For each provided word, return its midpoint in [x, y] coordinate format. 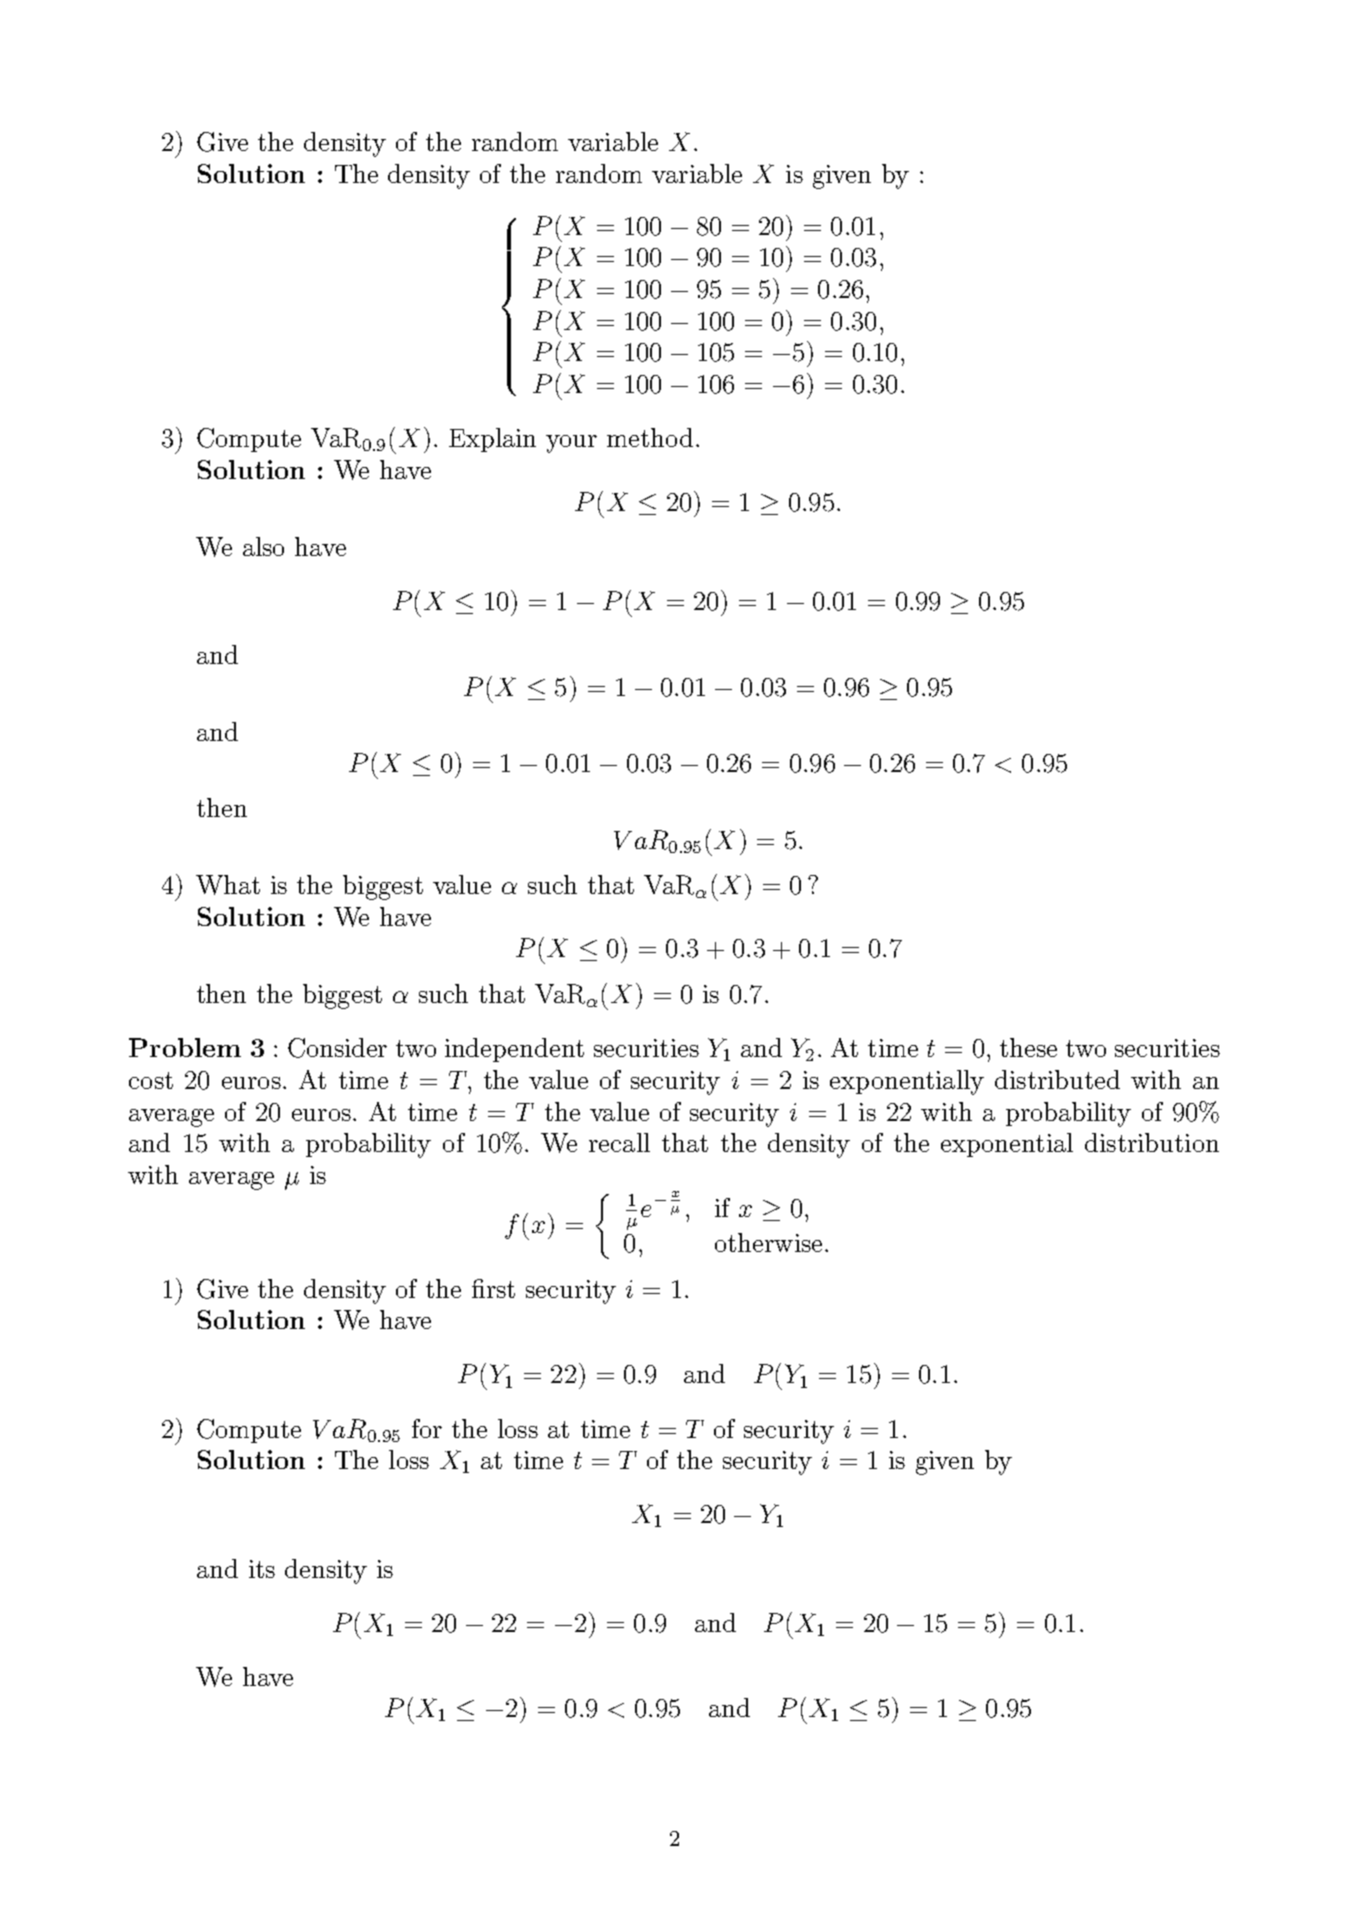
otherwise [768, 1242]
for [427, 1428]
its [262, 1569]
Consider [337, 1048]
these [1028, 1047]
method [650, 437]
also [263, 546]
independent [514, 1050]
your [571, 444]
